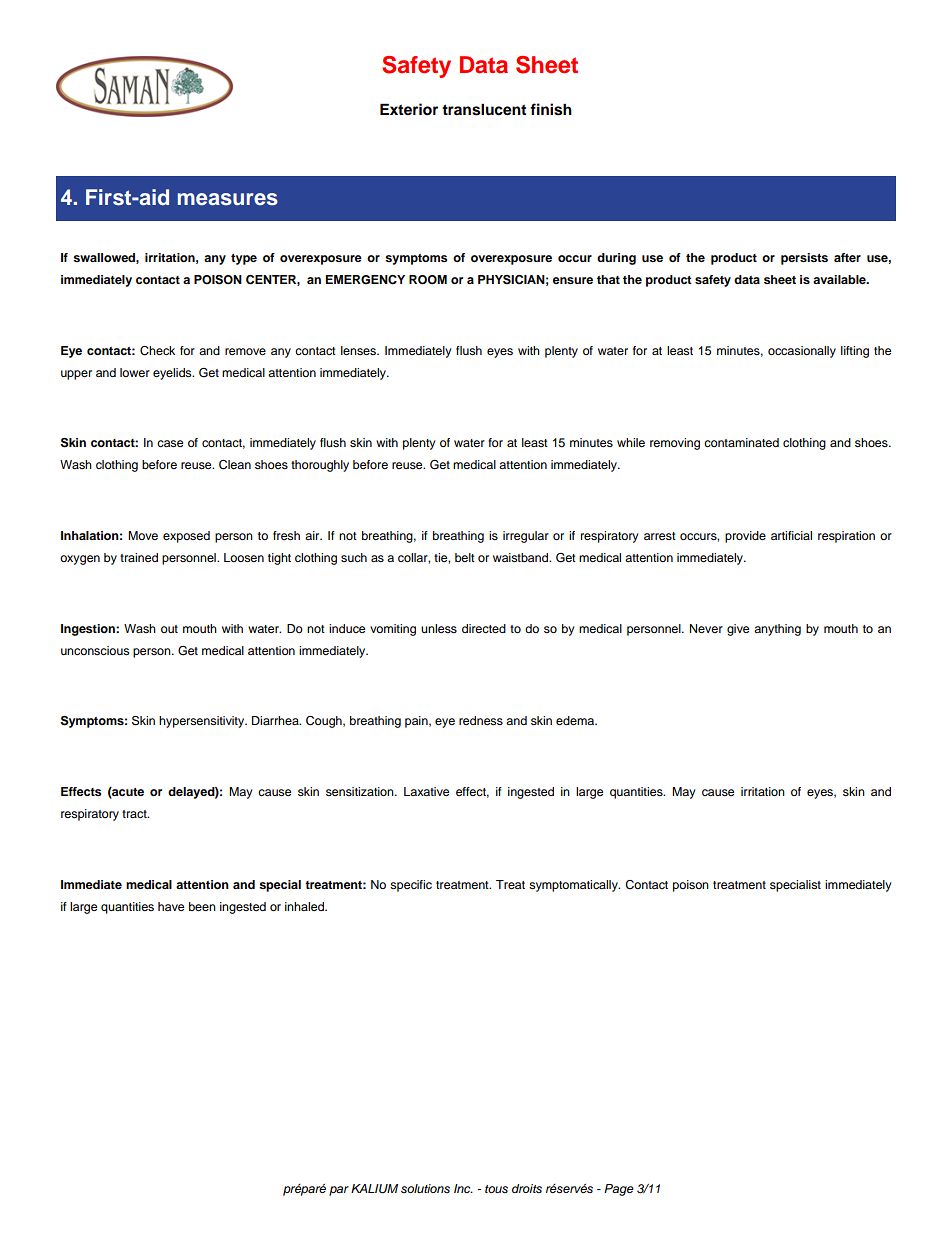 This page has width=952, height=1233. I want to click on Laxative, so click(426, 791).
